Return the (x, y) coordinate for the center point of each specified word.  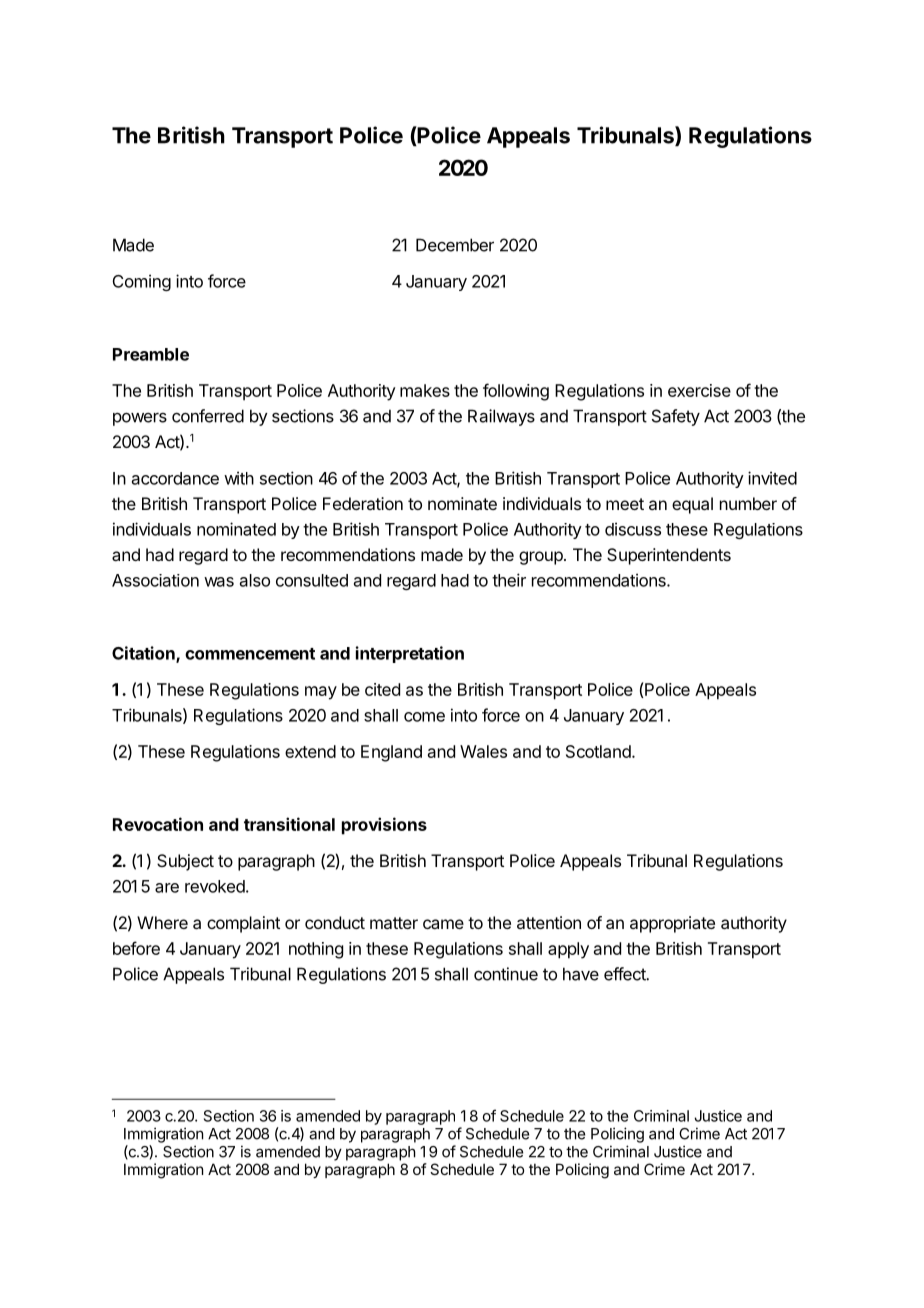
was (219, 582)
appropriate (672, 924)
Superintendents (669, 556)
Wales (483, 751)
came (443, 924)
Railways (501, 417)
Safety (676, 417)
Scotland (599, 751)
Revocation (158, 824)
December (455, 245)
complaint (243, 924)
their (509, 580)
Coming (142, 282)
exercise (699, 390)
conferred (208, 416)
